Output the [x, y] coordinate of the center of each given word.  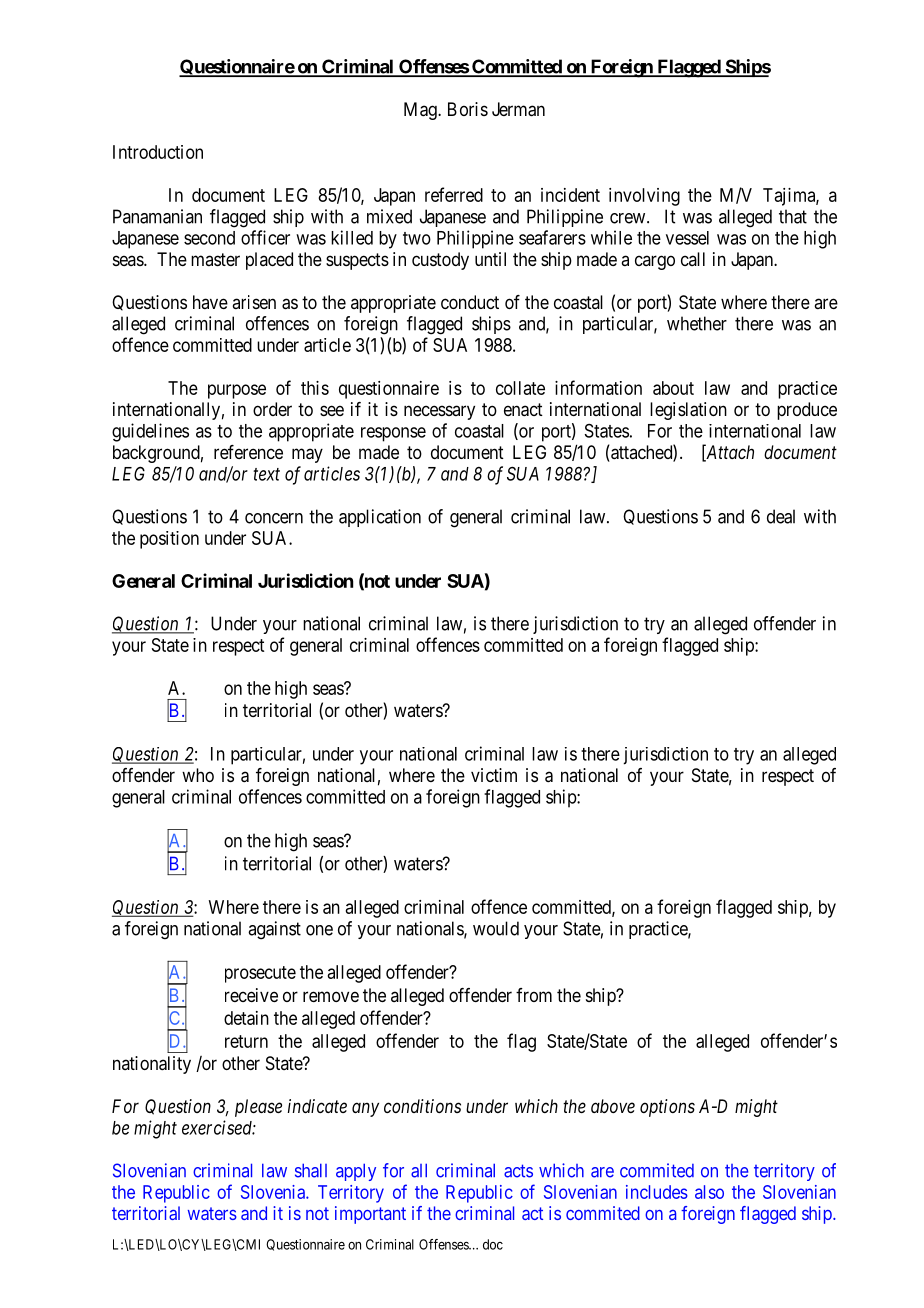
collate [520, 388]
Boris [468, 109]
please [258, 1108]
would [496, 928]
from [534, 995]
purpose [237, 391]
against [274, 930]
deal [781, 516]
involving [644, 197]
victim [494, 775]
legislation [688, 411]
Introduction [158, 152]
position [169, 540]
